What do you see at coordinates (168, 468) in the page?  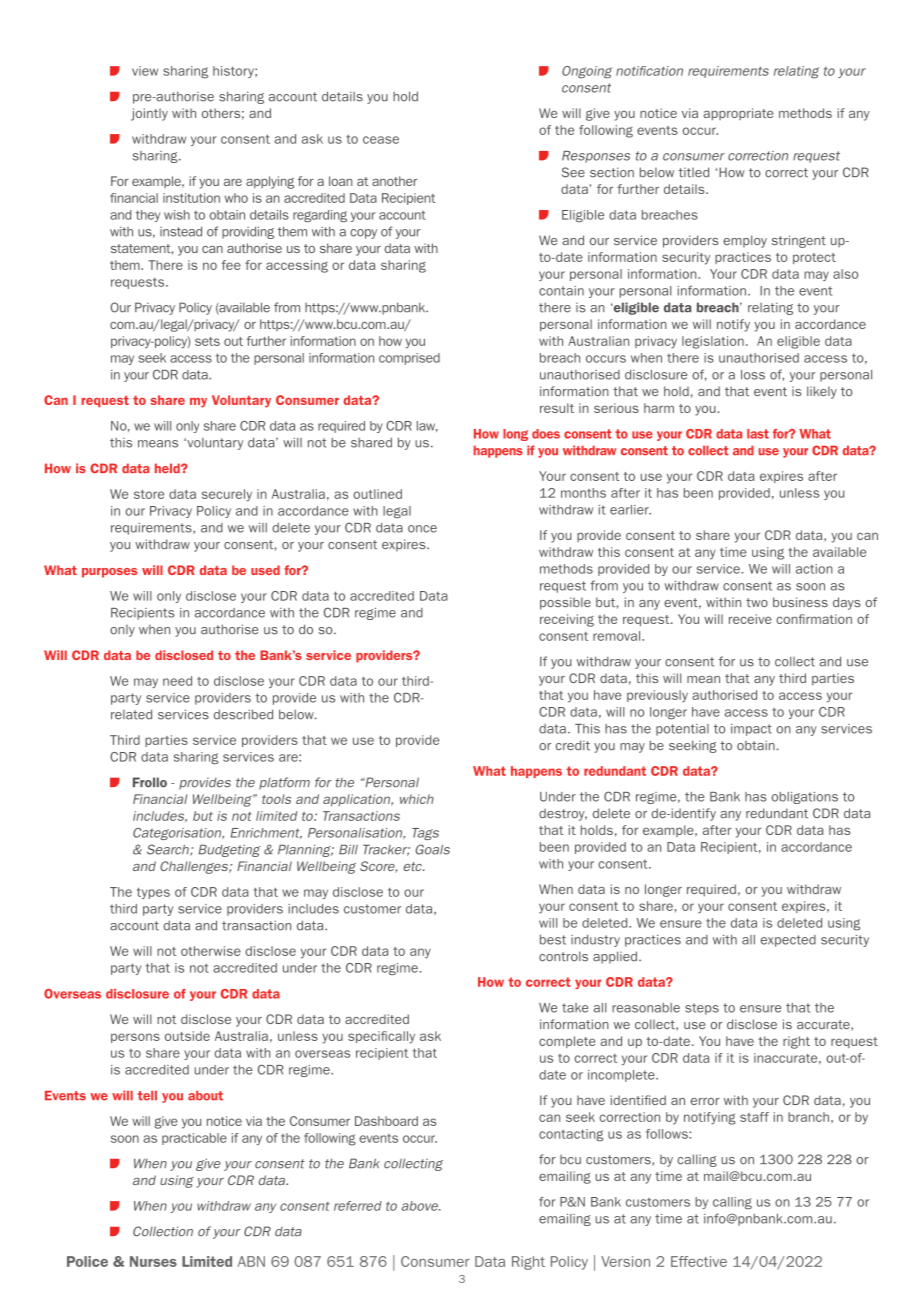 I see `held` at bounding box center [168, 468].
